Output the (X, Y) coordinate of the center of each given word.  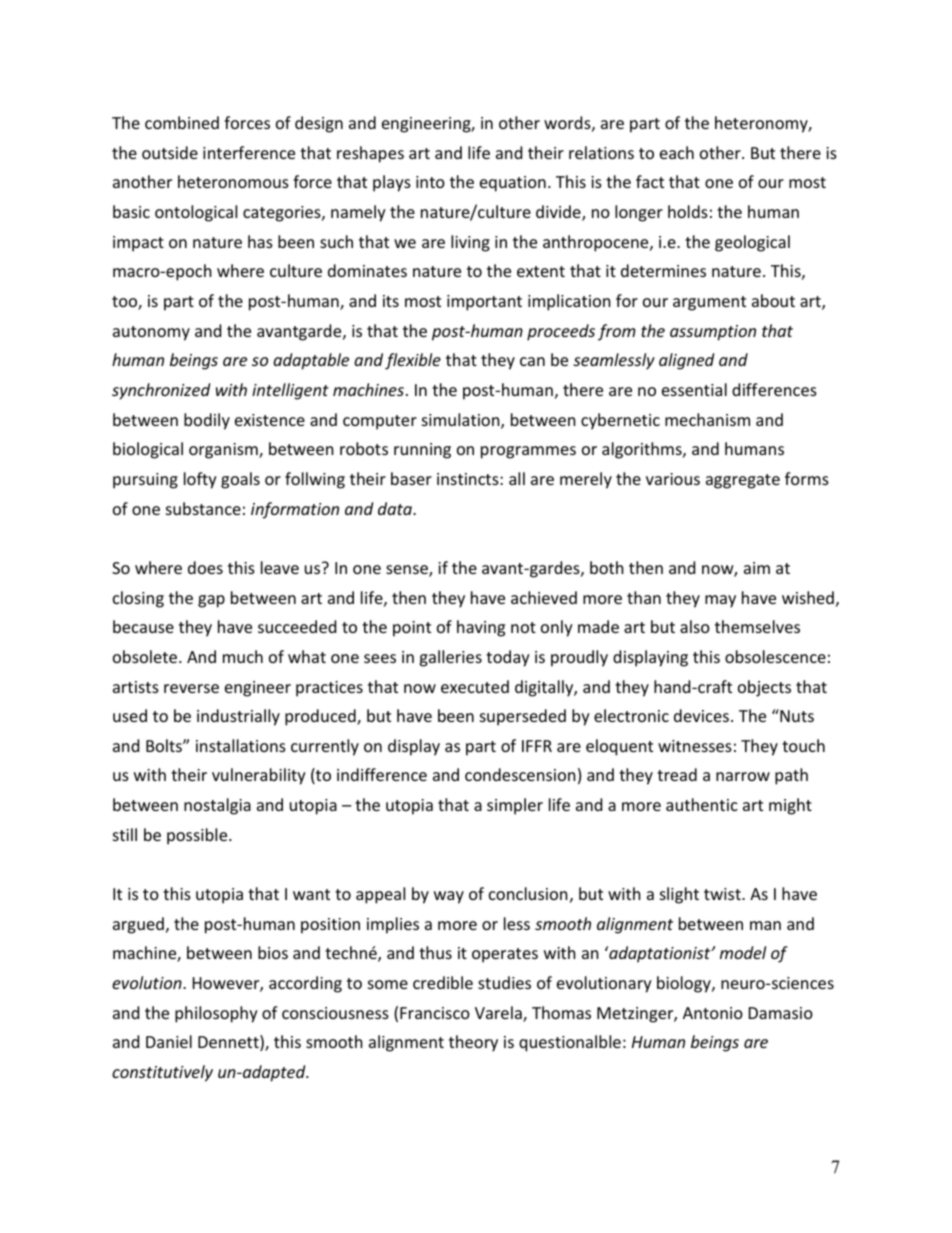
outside (170, 152)
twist (723, 894)
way (449, 897)
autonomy (151, 333)
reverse (191, 688)
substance (203, 508)
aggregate (743, 481)
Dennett (229, 1043)
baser (411, 478)
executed (475, 686)
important (484, 303)
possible (198, 836)
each (677, 152)
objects (764, 688)
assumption (713, 333)
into (430, 182)
